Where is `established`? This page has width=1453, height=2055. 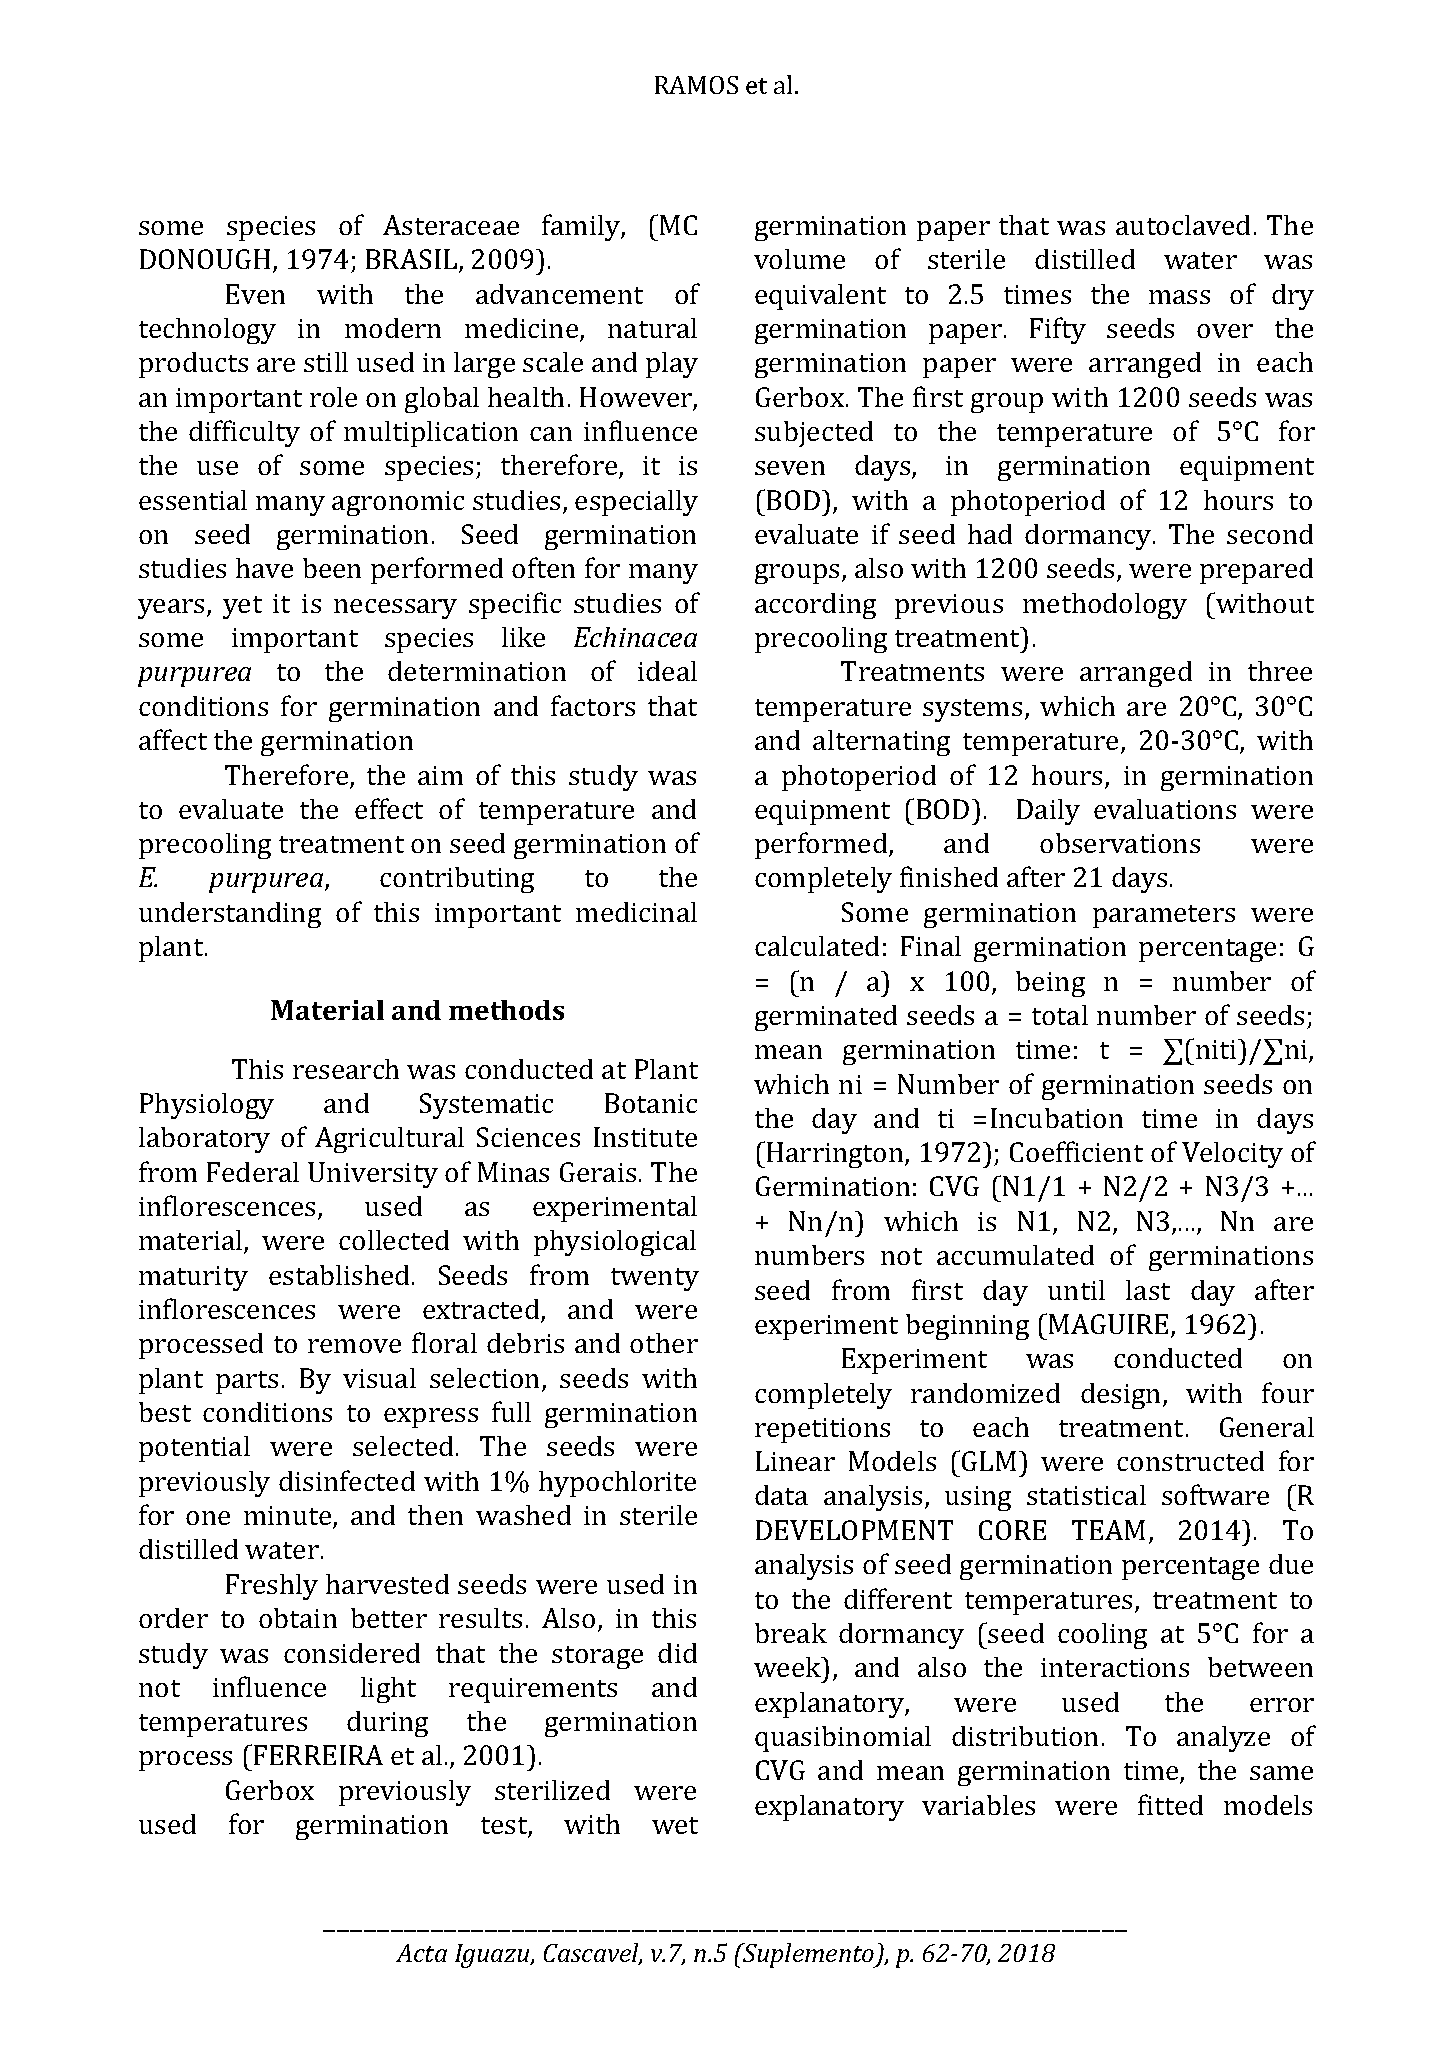
established is located at coordinates (339, 1275).
